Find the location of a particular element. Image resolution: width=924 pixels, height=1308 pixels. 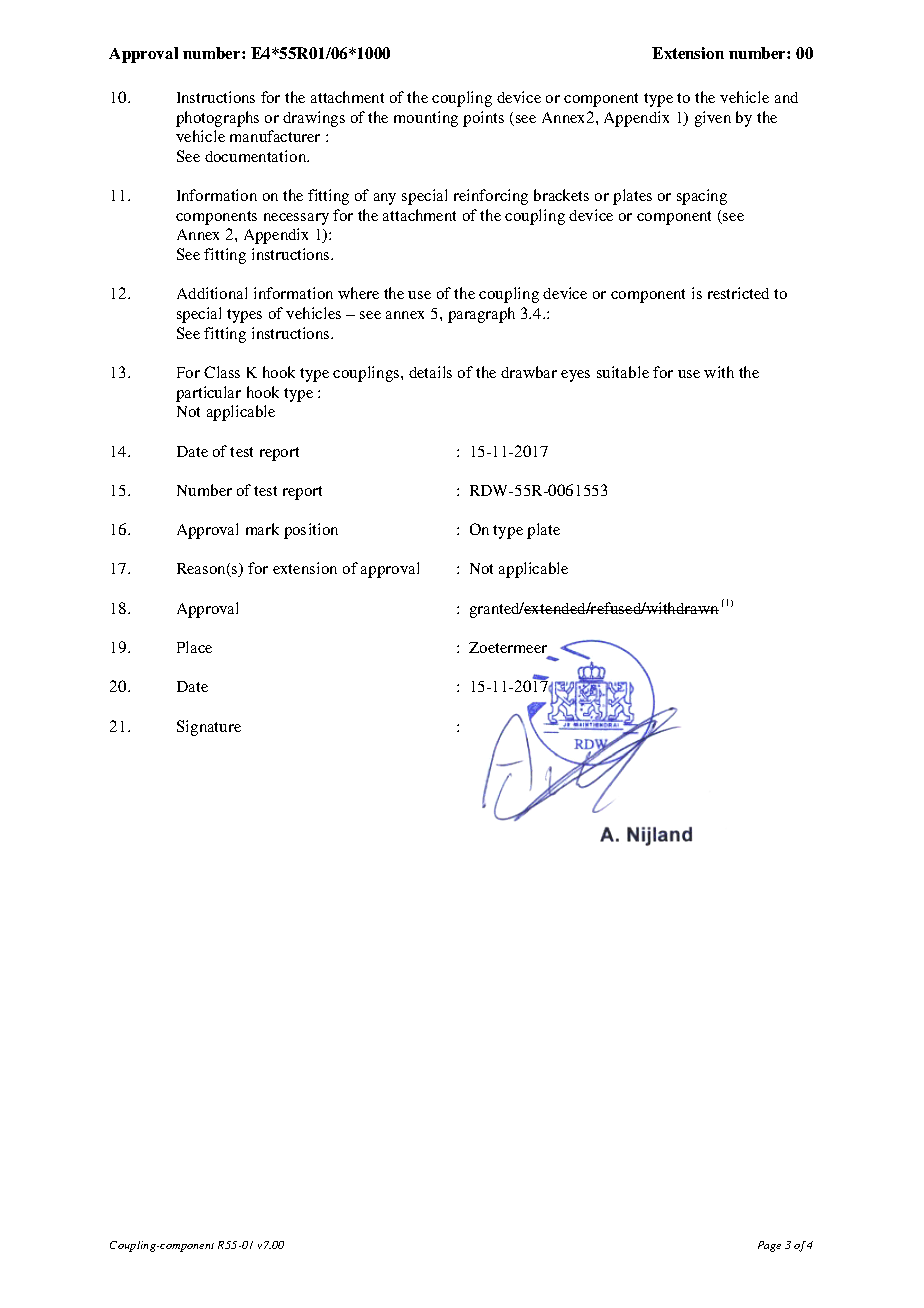

manufacturer is located at coordinates (275, 136).
